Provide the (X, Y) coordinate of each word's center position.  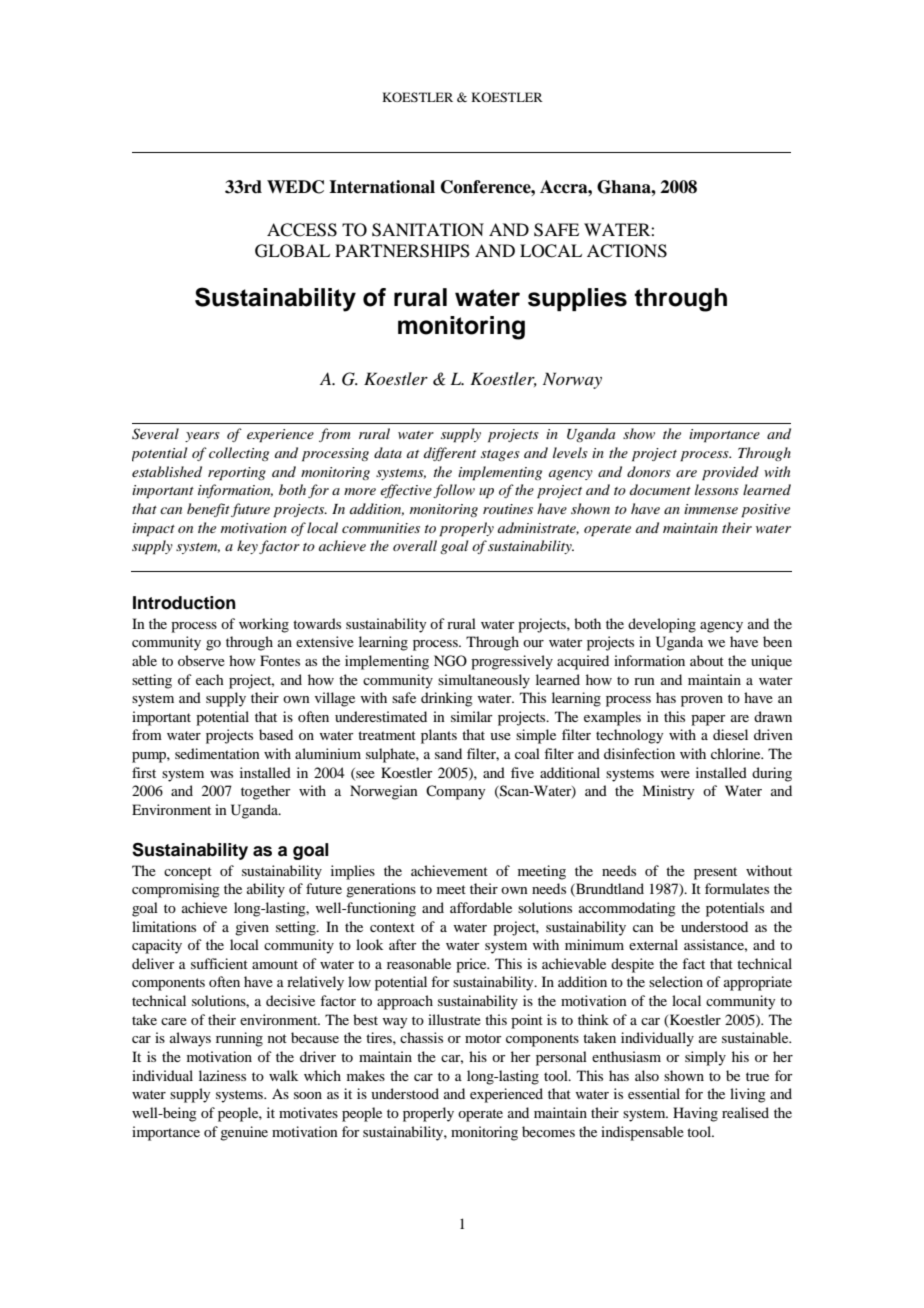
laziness (222, 1075)
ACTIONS (627, 251)
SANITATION (428, 230)
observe (201, 660)
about (707, 660)
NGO (450, 661)
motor (483, 1038)
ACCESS (302, 230)
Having (695, 1114)
